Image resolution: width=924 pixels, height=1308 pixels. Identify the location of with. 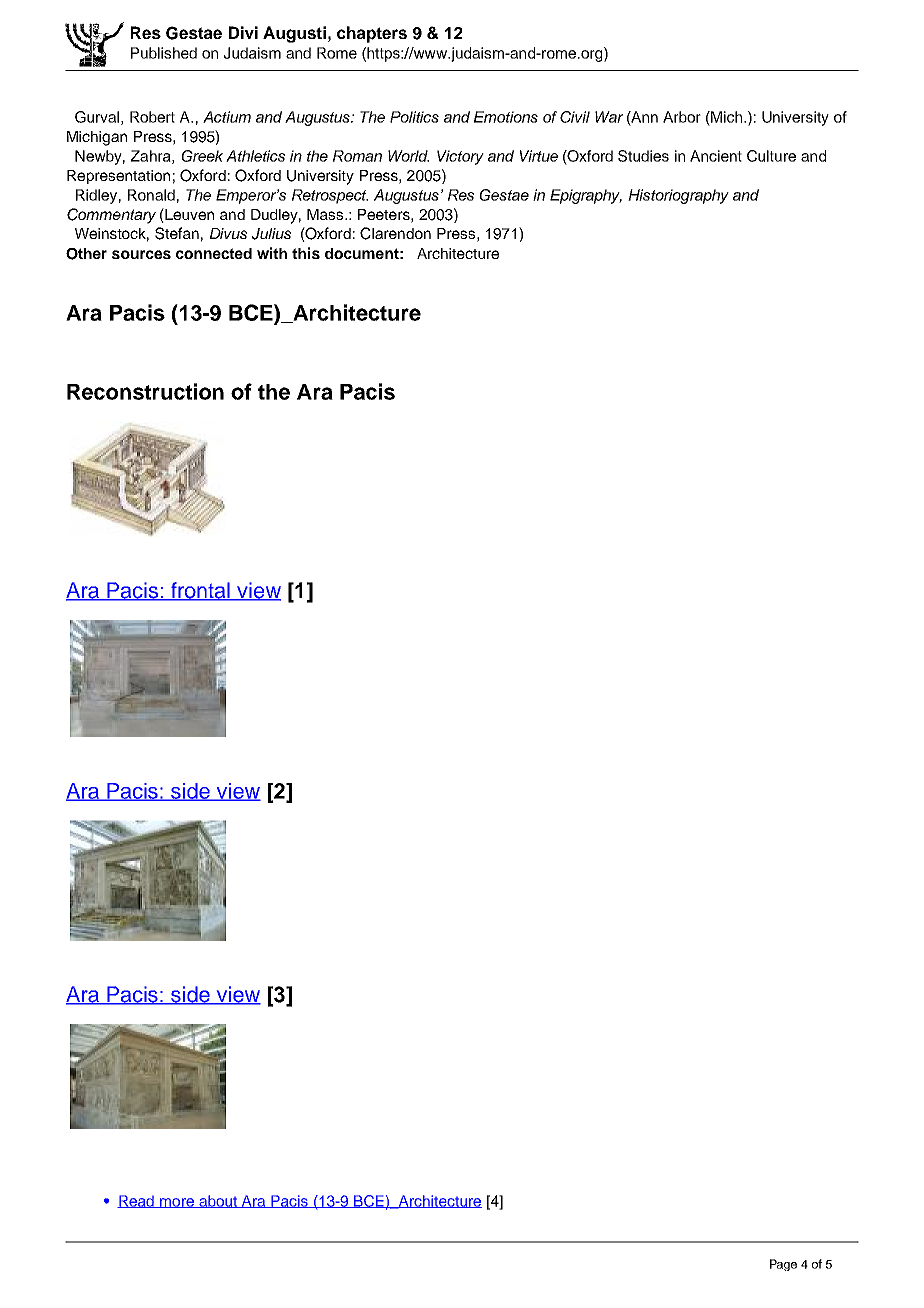
(272, 253).
